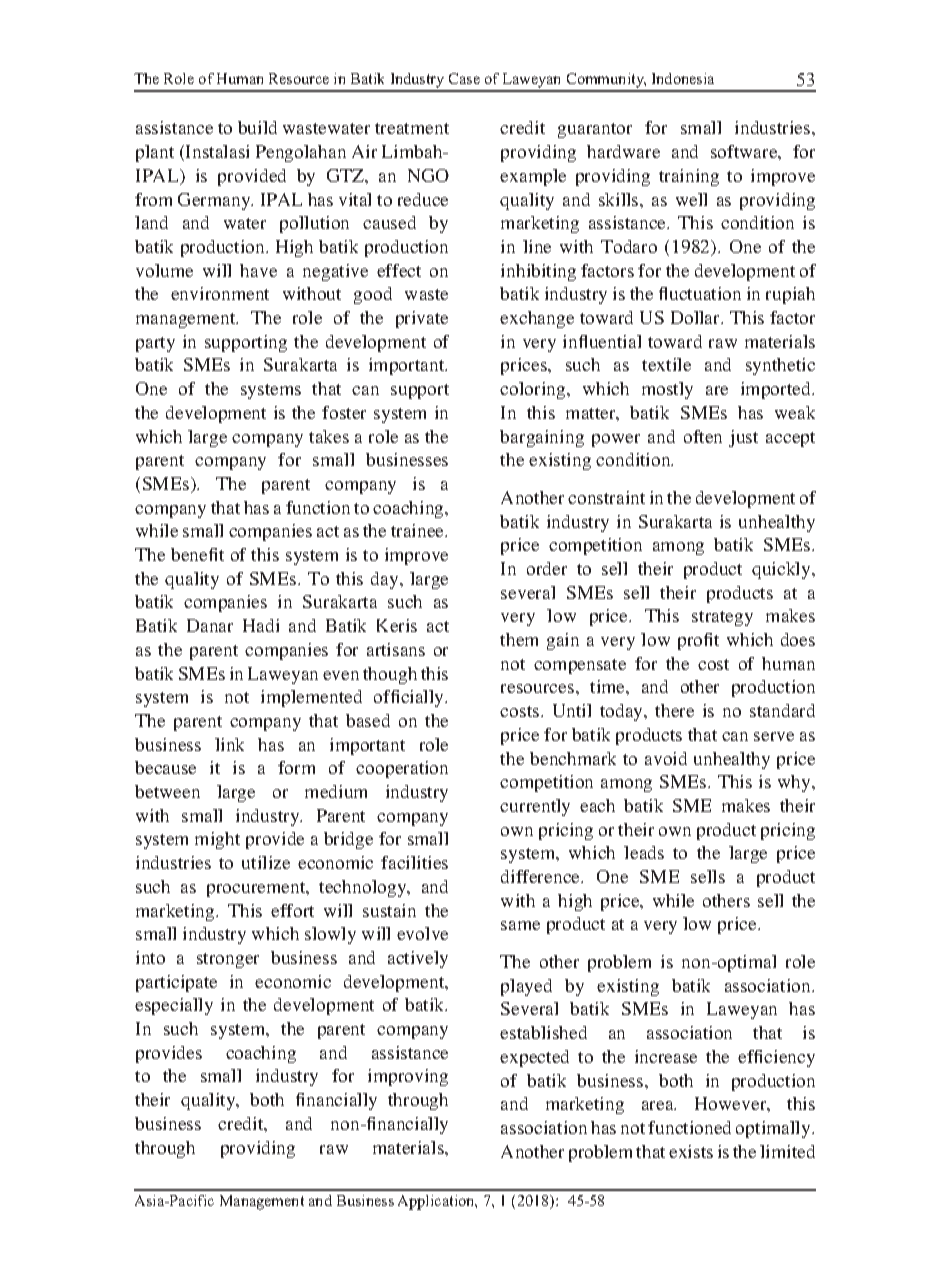 The image size is (950, 1288). Describe the element at coordinates (329, 436) in the document. I see `takes` at that location.
